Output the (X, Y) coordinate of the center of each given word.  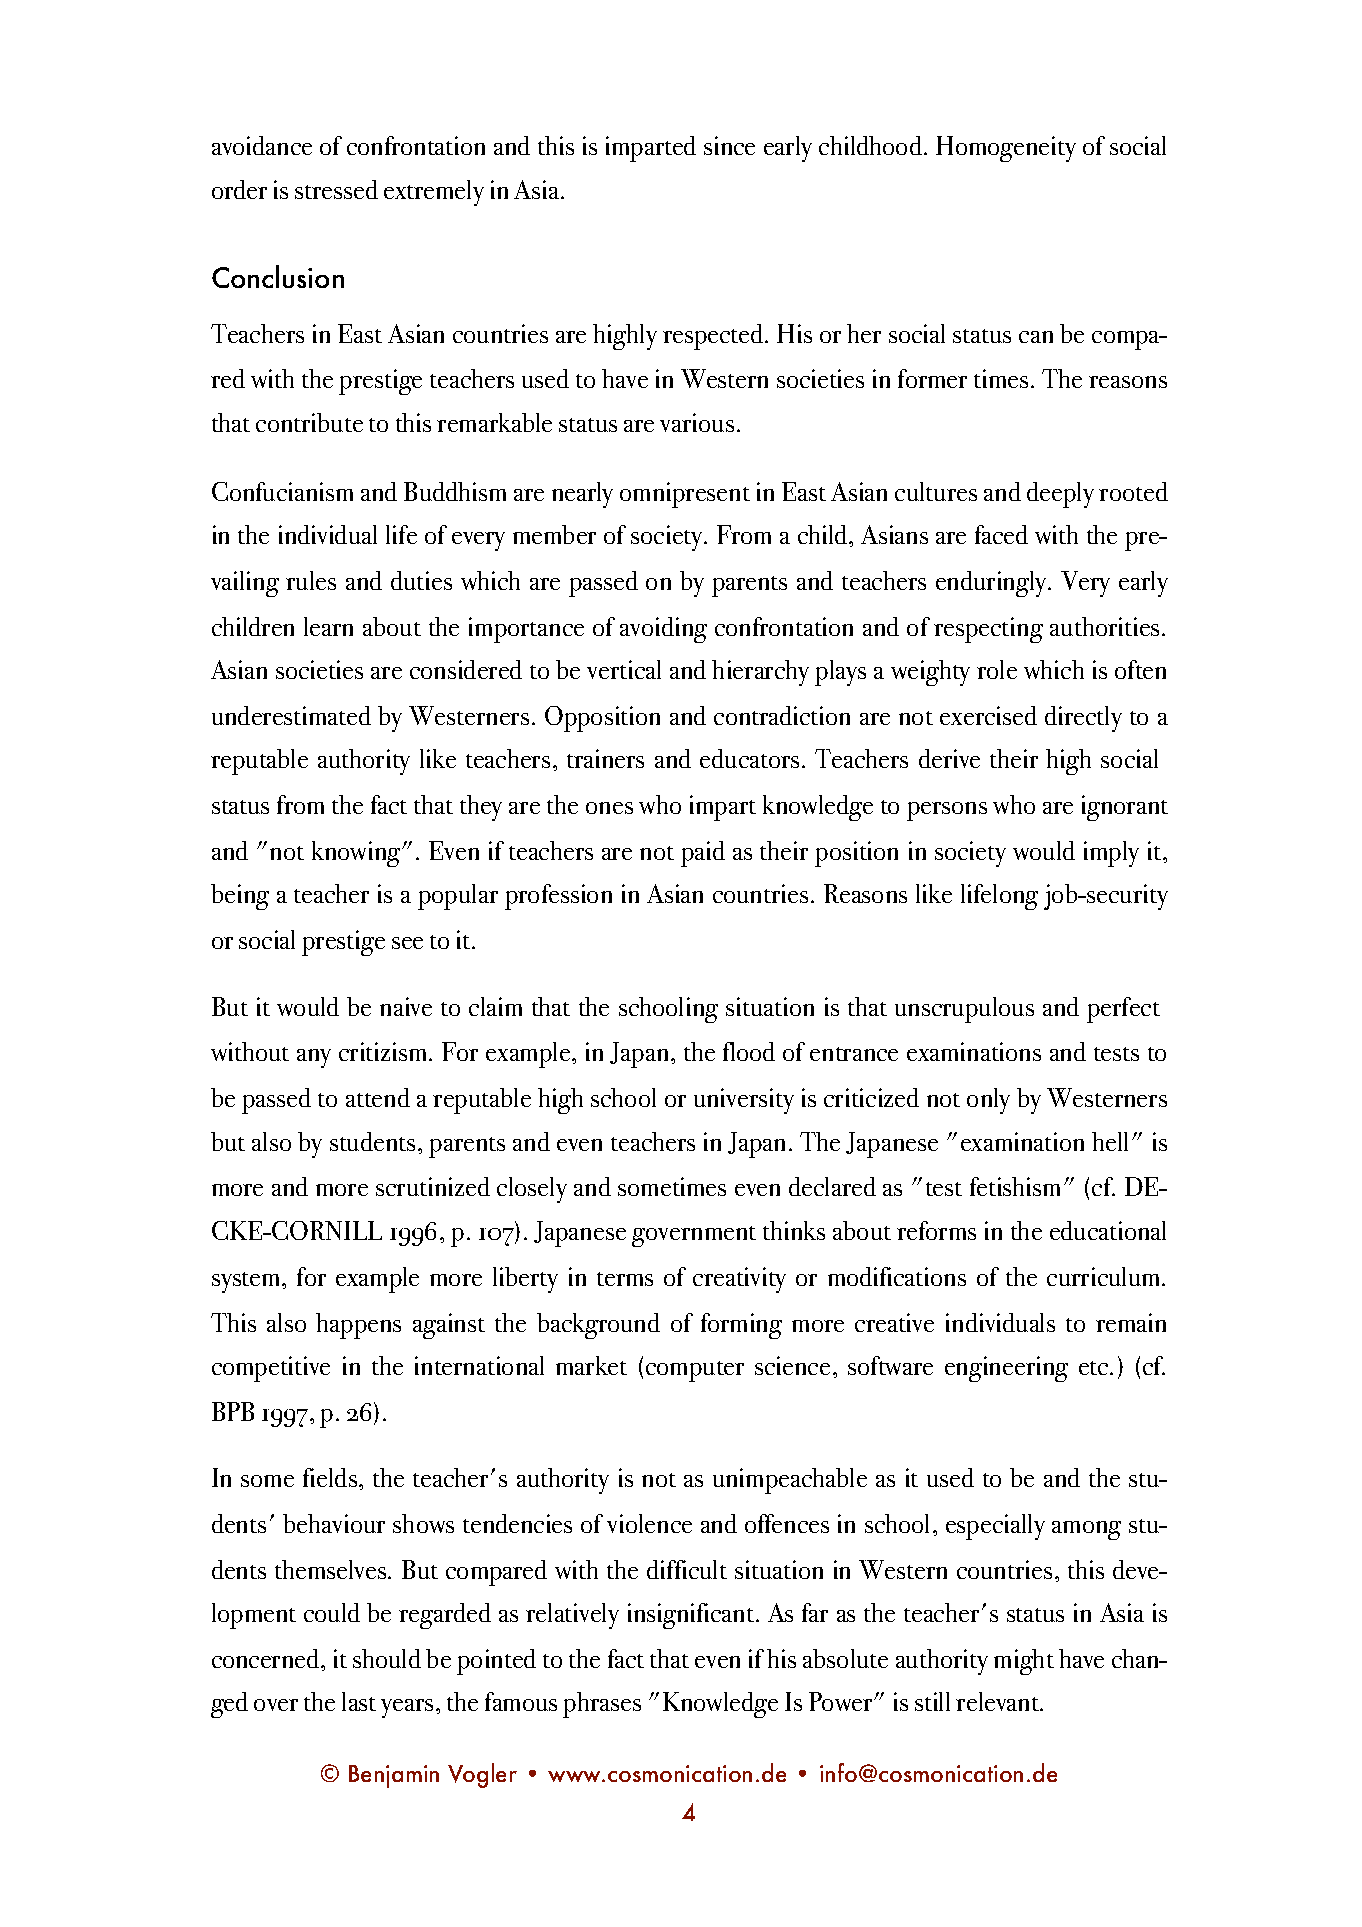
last (359, 1701)
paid (703, 854)
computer (695, 1371)
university (744, 1101)
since (729, 145)
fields (331, 1477)
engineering (1006, 1369)
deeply (1060, 495)
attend (378, 1097)
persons (947, 811)
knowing (357, 854)
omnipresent (685, 495)
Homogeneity (1006, 149)
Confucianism (282, 491)
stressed (336, 189)
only (988, 1101)
